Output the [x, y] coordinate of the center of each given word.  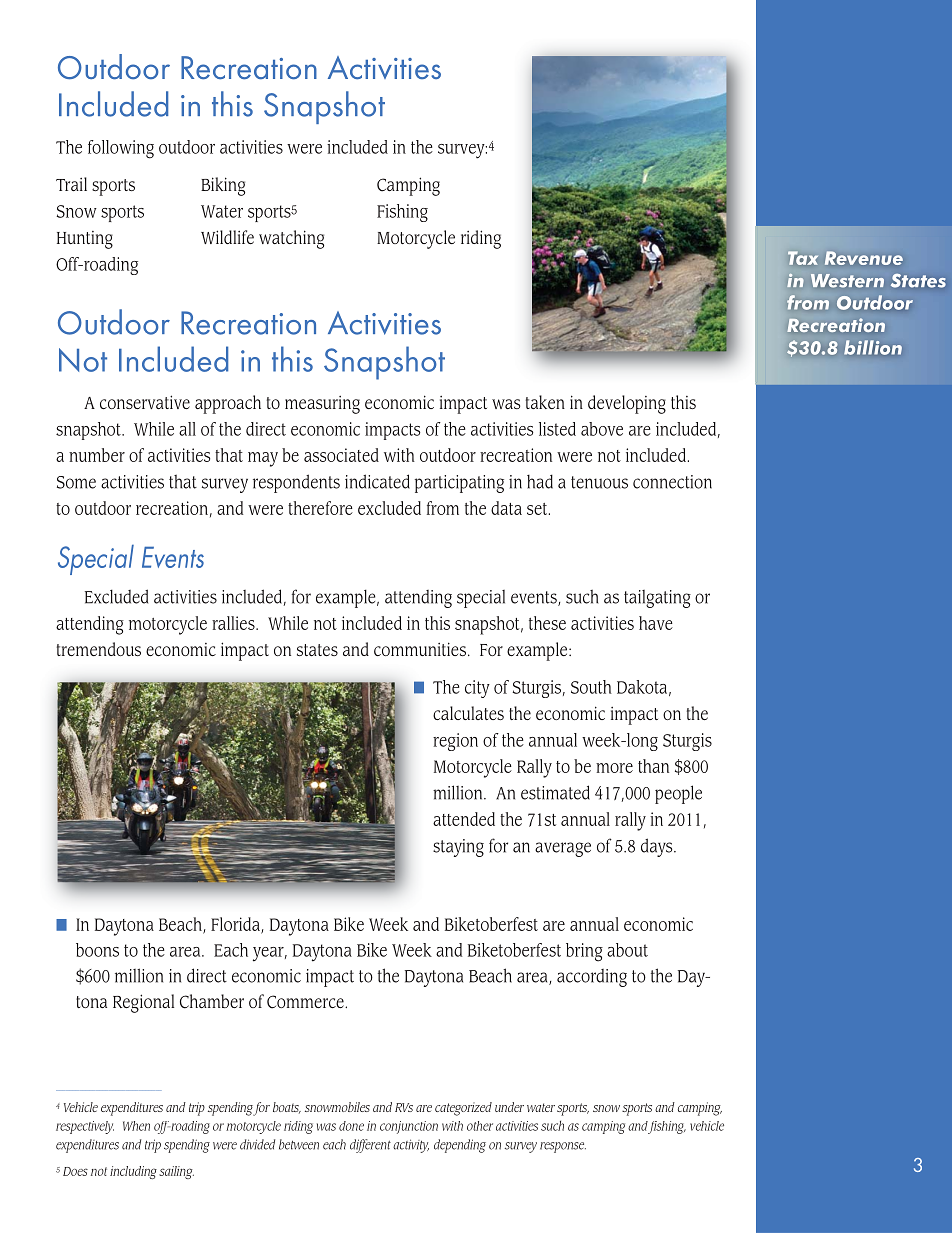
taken [545, 402]
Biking [223, 186]
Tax [803, 258]
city [477, 689]
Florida [236, 925]
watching [291, 239]
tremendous [99, 649]
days [658, 847]
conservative [145, 402]
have [656, 623]
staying [458, 848]
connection [672, 482]
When [136, 1126]
